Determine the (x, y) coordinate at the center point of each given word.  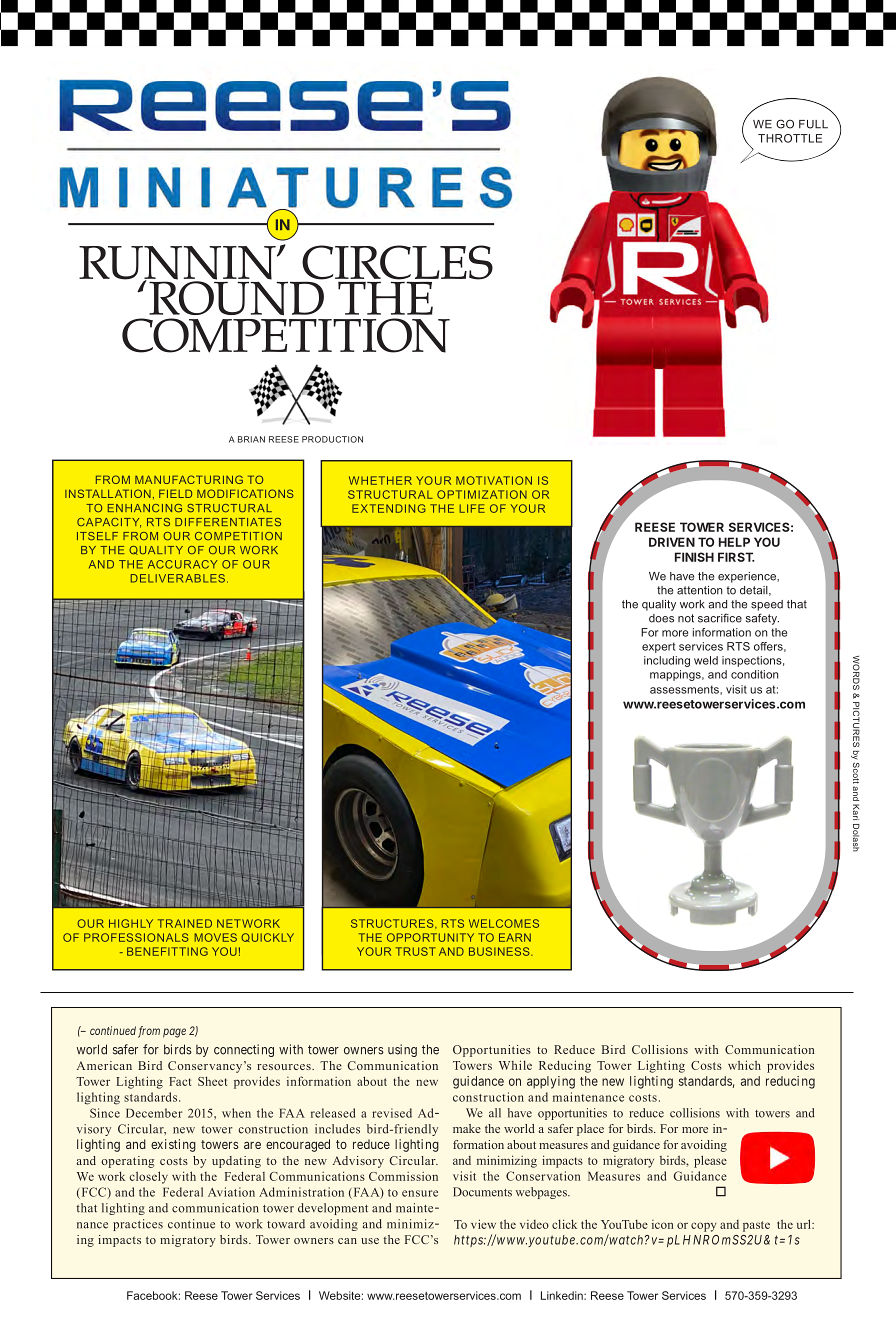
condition (754, 674)
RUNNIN (178, 264)
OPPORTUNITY (430, 937)
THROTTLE (790, 138)
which (744, 1065)
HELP (734, 542)
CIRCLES (397, 263)
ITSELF (97, 536)
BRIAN (251, 439)
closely (148, 1177)
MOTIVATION (494, 480)
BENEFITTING (167, 951)
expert (658, 647)
